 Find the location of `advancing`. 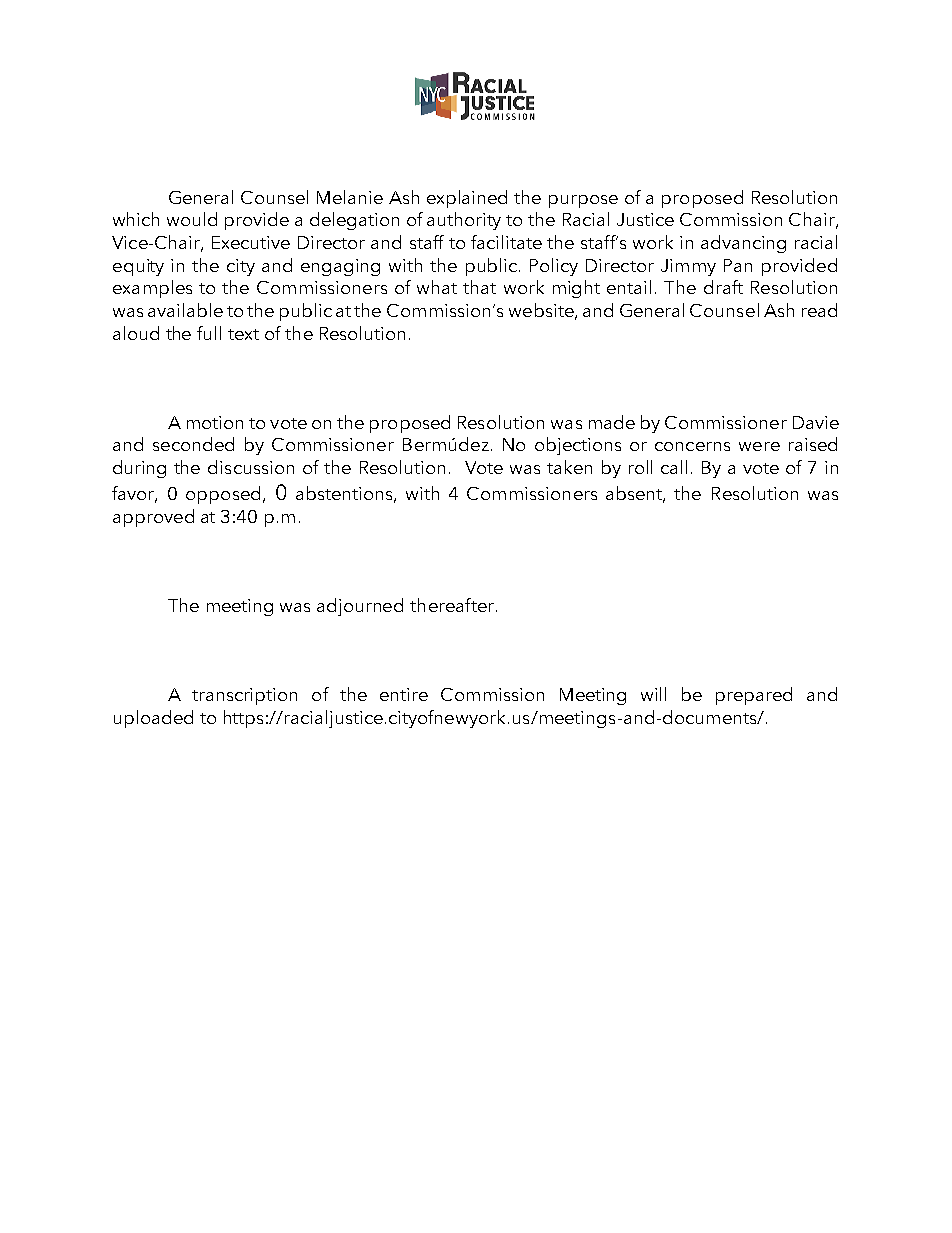

advancing is located at coordinates (743, 244).
